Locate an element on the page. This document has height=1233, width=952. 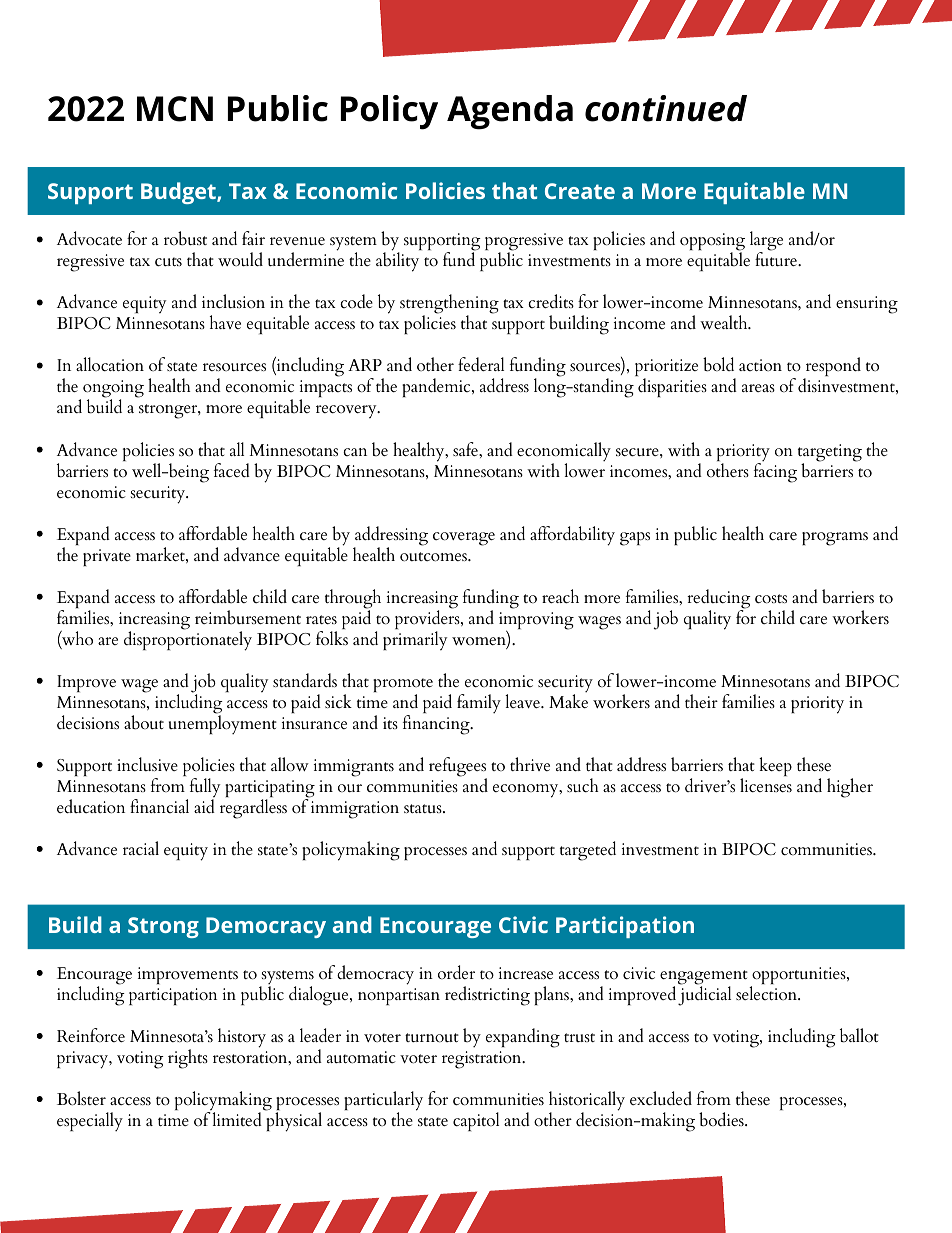
rights is located at coordinates (188, 1059).
